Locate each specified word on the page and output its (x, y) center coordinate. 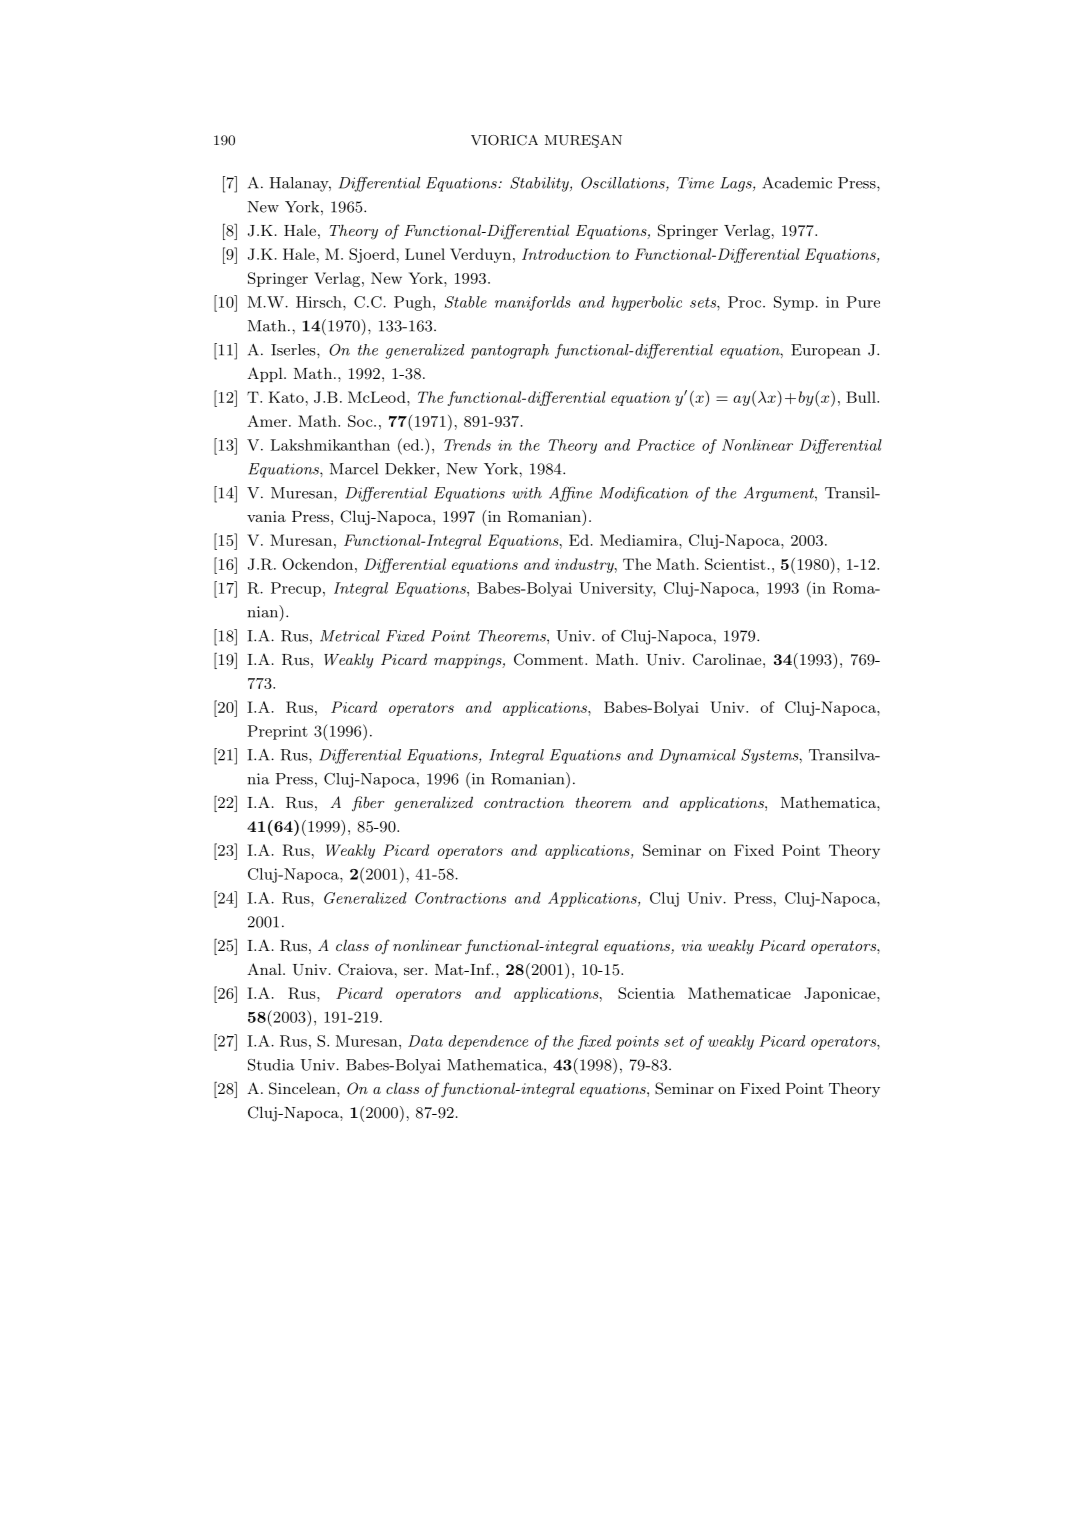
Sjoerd (372, 255)
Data (425, 1041)
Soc (361, 421)
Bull (862, 397)
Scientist (735, 564)
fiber (368, 803)
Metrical (350, 636)
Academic (797, 183)
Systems (771, 756)
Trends (467, 445)
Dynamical (697, 756)
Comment (550, 659)
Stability (540, 184)
